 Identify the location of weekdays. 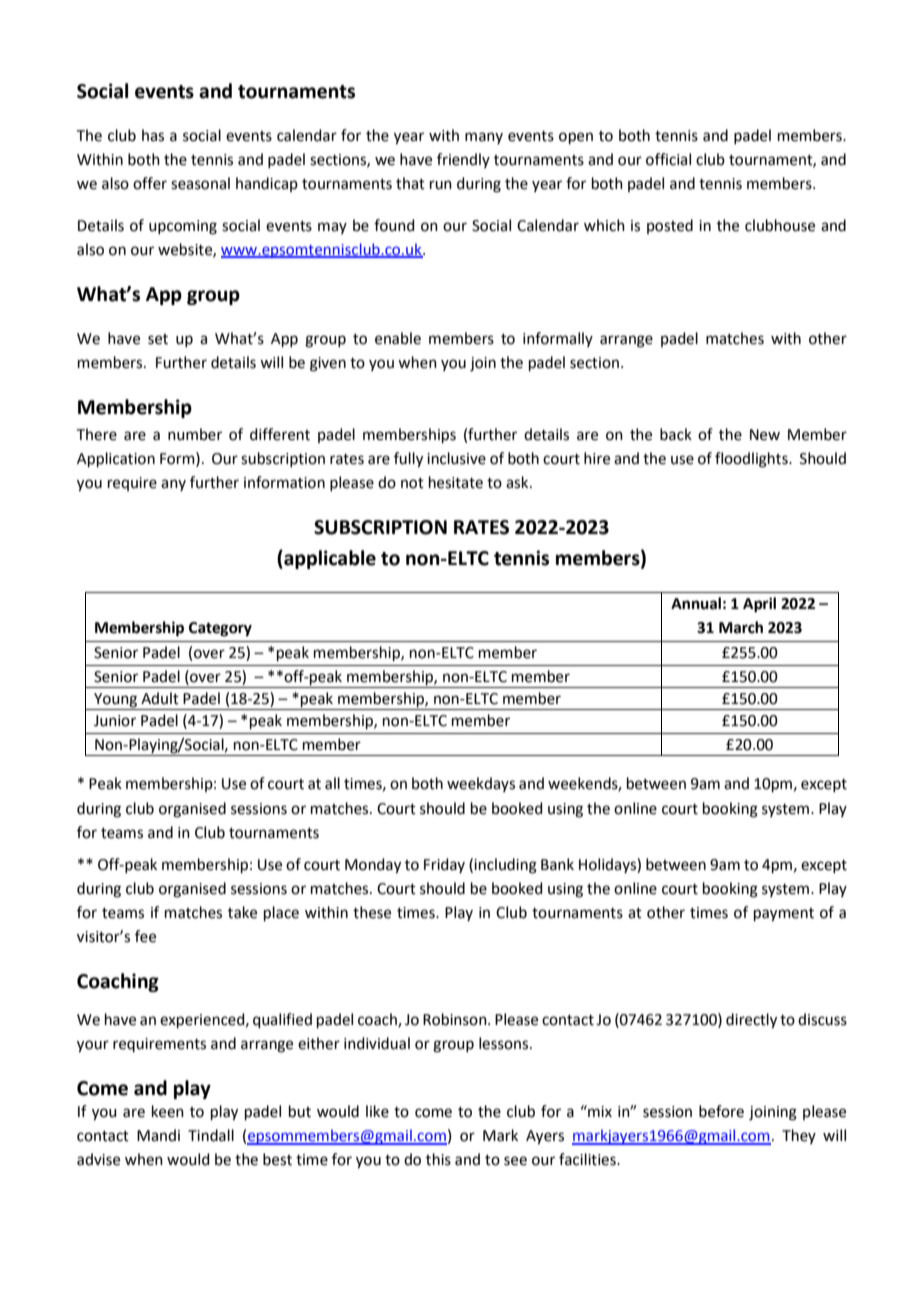
(481, 784).
